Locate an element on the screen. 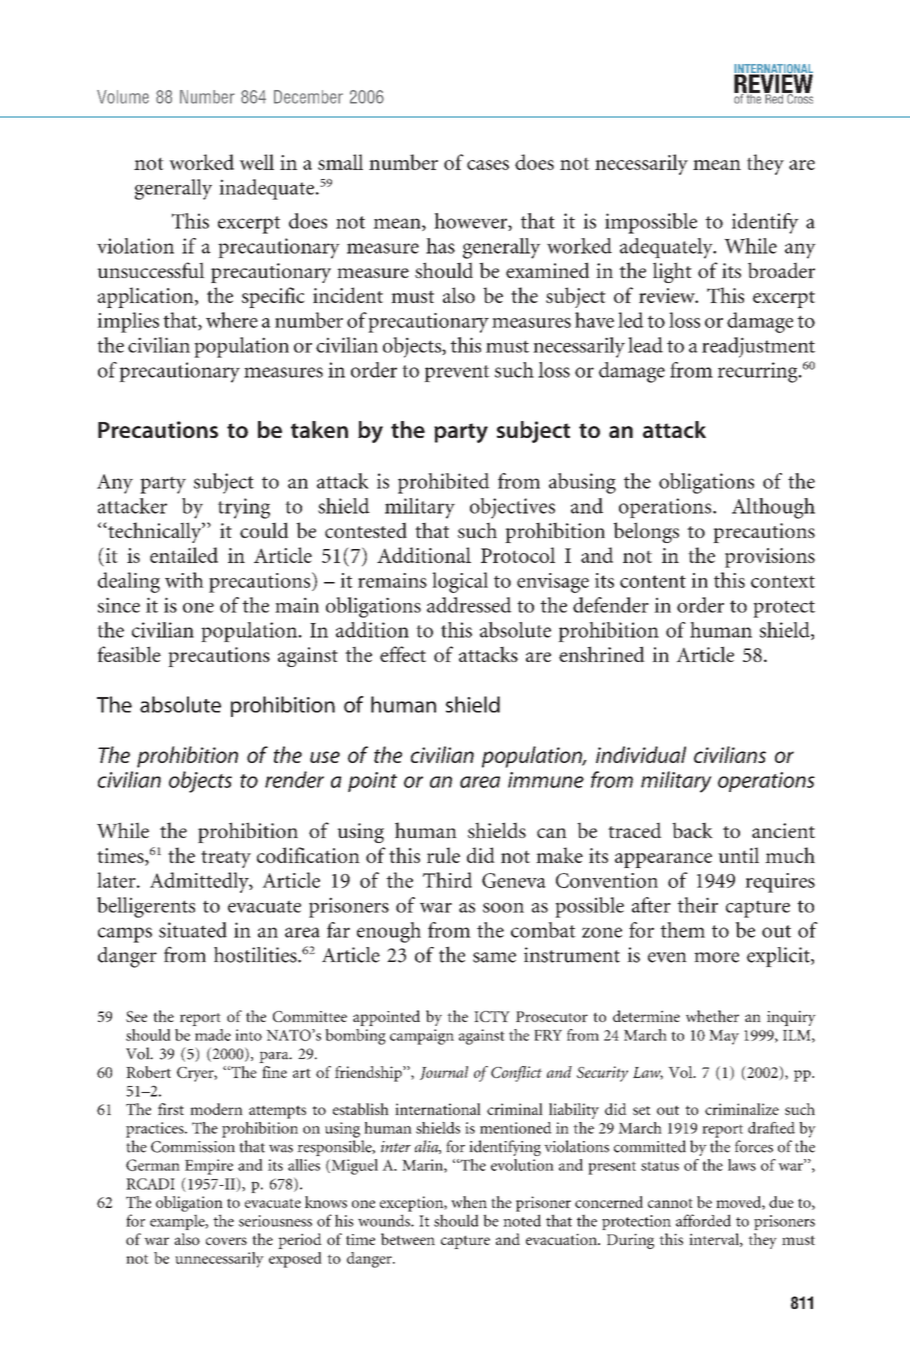 This screenshot has width=910, height=1351. Although is located at coordinates (773, 508).
